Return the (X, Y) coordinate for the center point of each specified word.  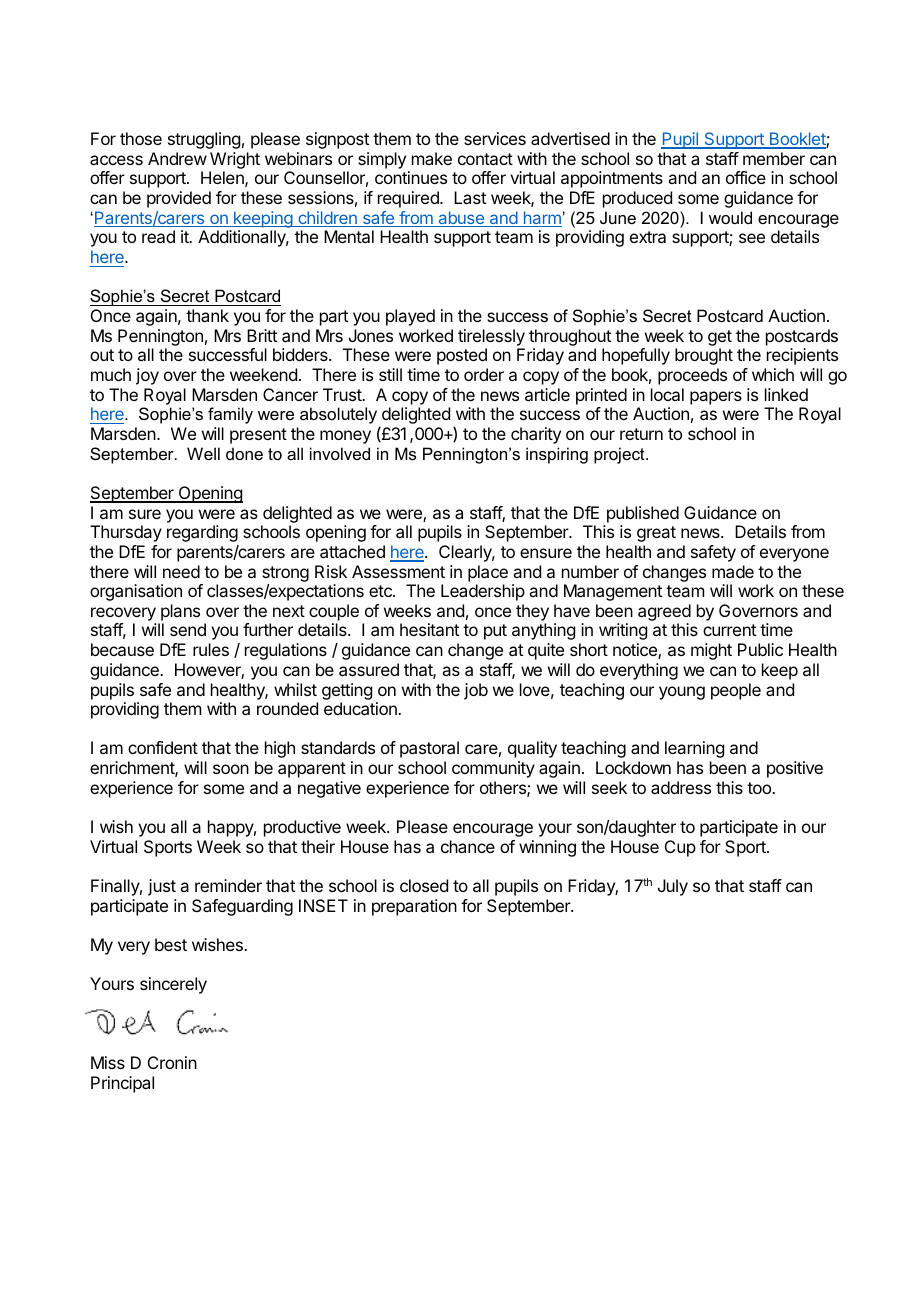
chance (468, 846)
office (746, 177)
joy (147, 376)
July (673, 887)
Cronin (172, 1062)
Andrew (177, 158)
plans (180, 612)
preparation (414, 907)
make (432, 158)
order (484, 374)
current (729, 630)
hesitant (429, 629)
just (162, 887)
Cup (680, 848)
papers (716, 398)
